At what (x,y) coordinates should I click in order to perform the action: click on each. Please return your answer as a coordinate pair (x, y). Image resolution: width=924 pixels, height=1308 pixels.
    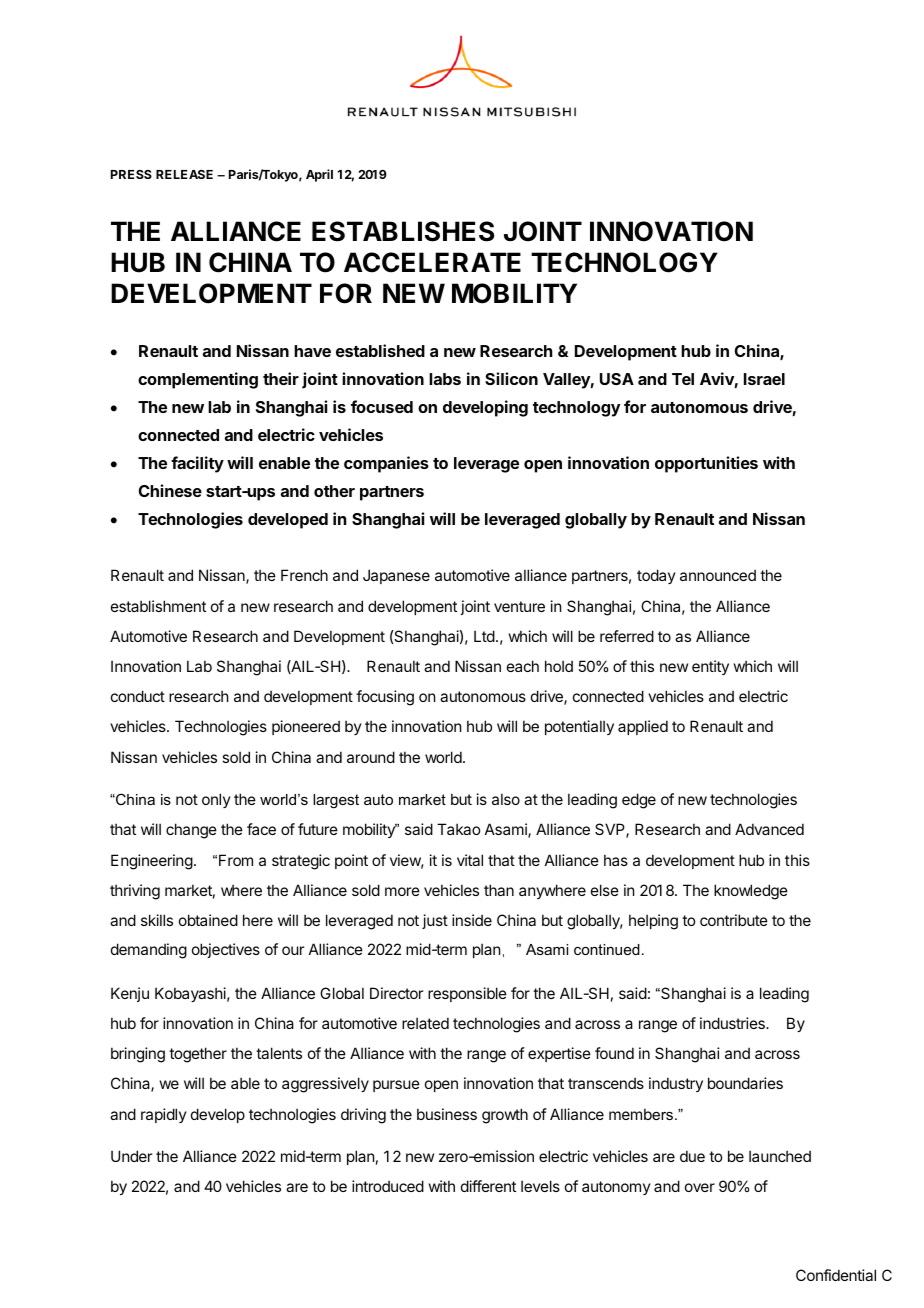
    Looking at the image, I should click on (523, 666).
